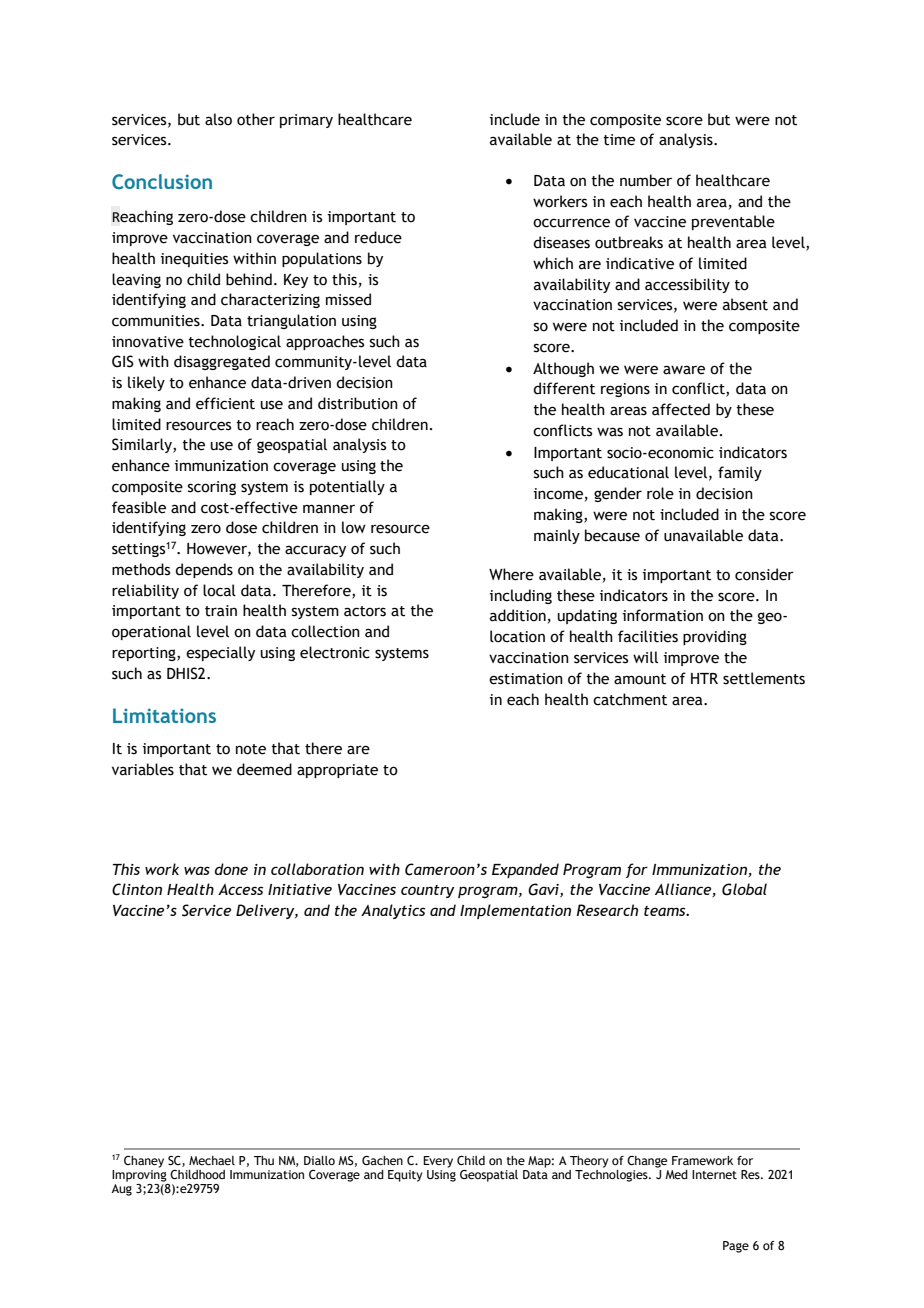 This document has width=924, height=1308. I want to click on number, so click(646, 180).
